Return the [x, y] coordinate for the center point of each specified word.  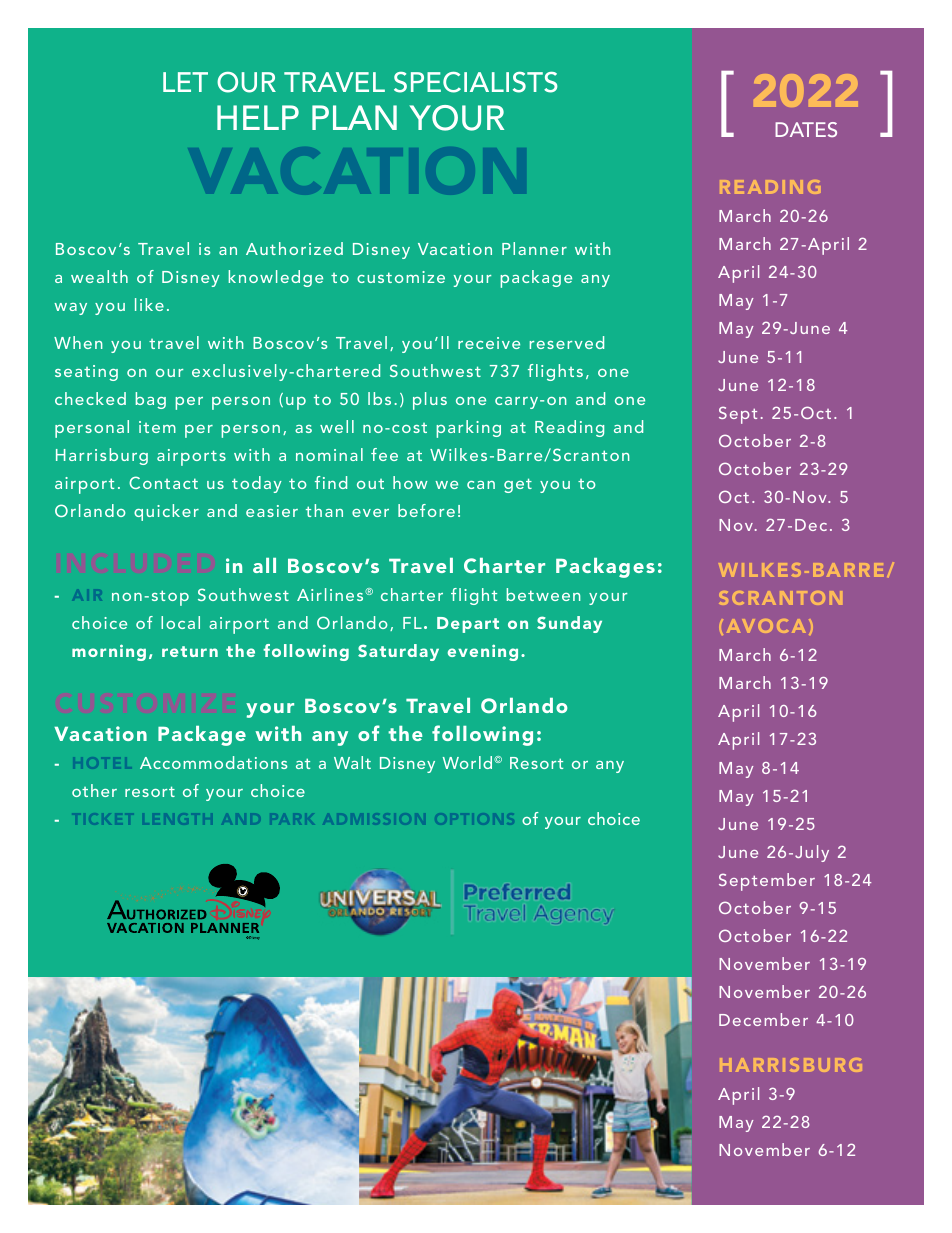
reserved [566, 342]
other [94, 790]
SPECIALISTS [476, 82]
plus [430, 401]
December [763, 1019]
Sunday [569, 624]
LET [185, 82]
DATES [806, 129]
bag [150, 400]
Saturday [398, 652]
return [190, 651]
